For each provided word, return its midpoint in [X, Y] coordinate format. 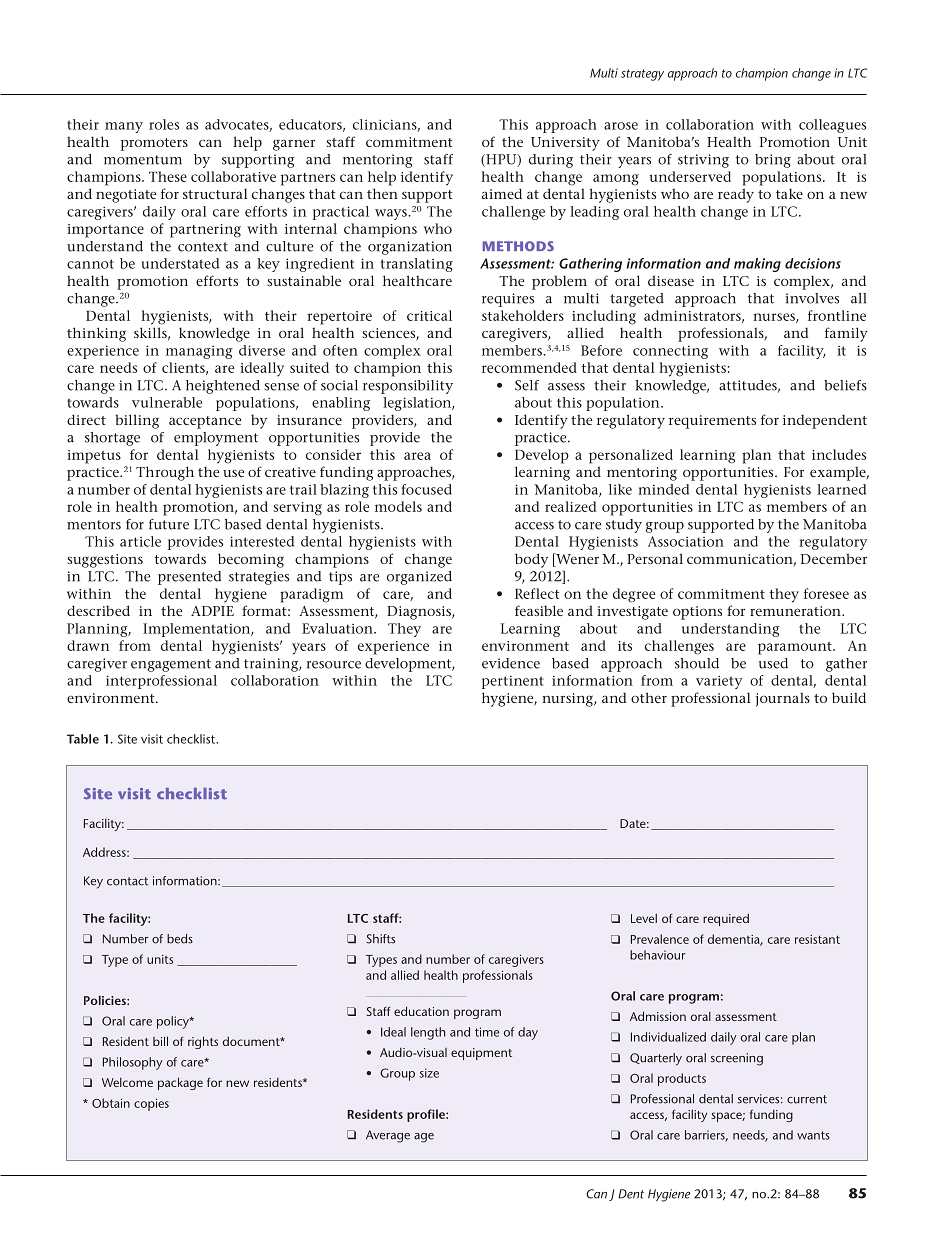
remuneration [796, 611]
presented [189, 578]
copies [151, 1105]
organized [419, 578]
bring [773, 161]
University [565, 144]
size [429, 1073]
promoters [154, 144]
